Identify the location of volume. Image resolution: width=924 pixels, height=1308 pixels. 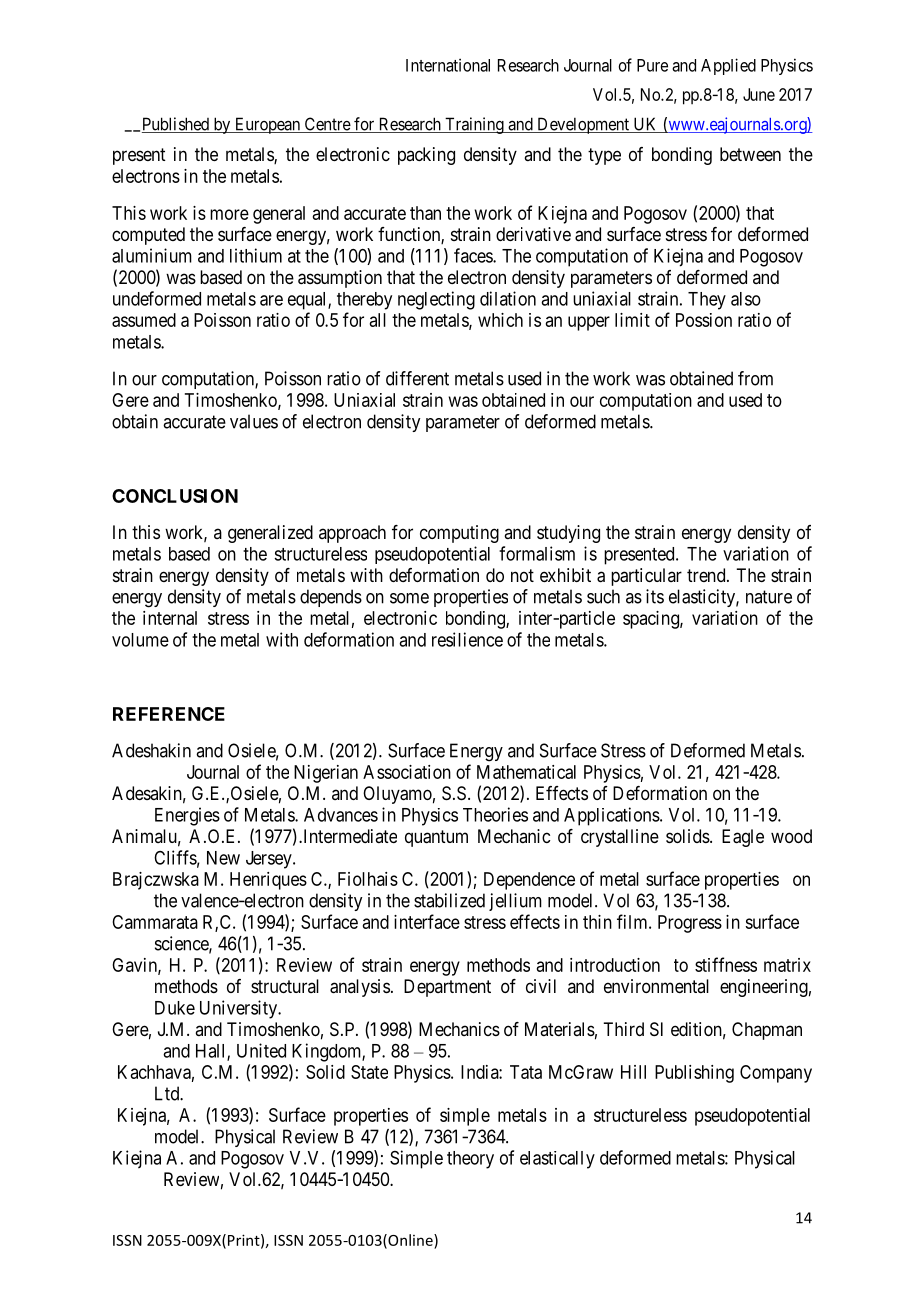
(140, 640).
